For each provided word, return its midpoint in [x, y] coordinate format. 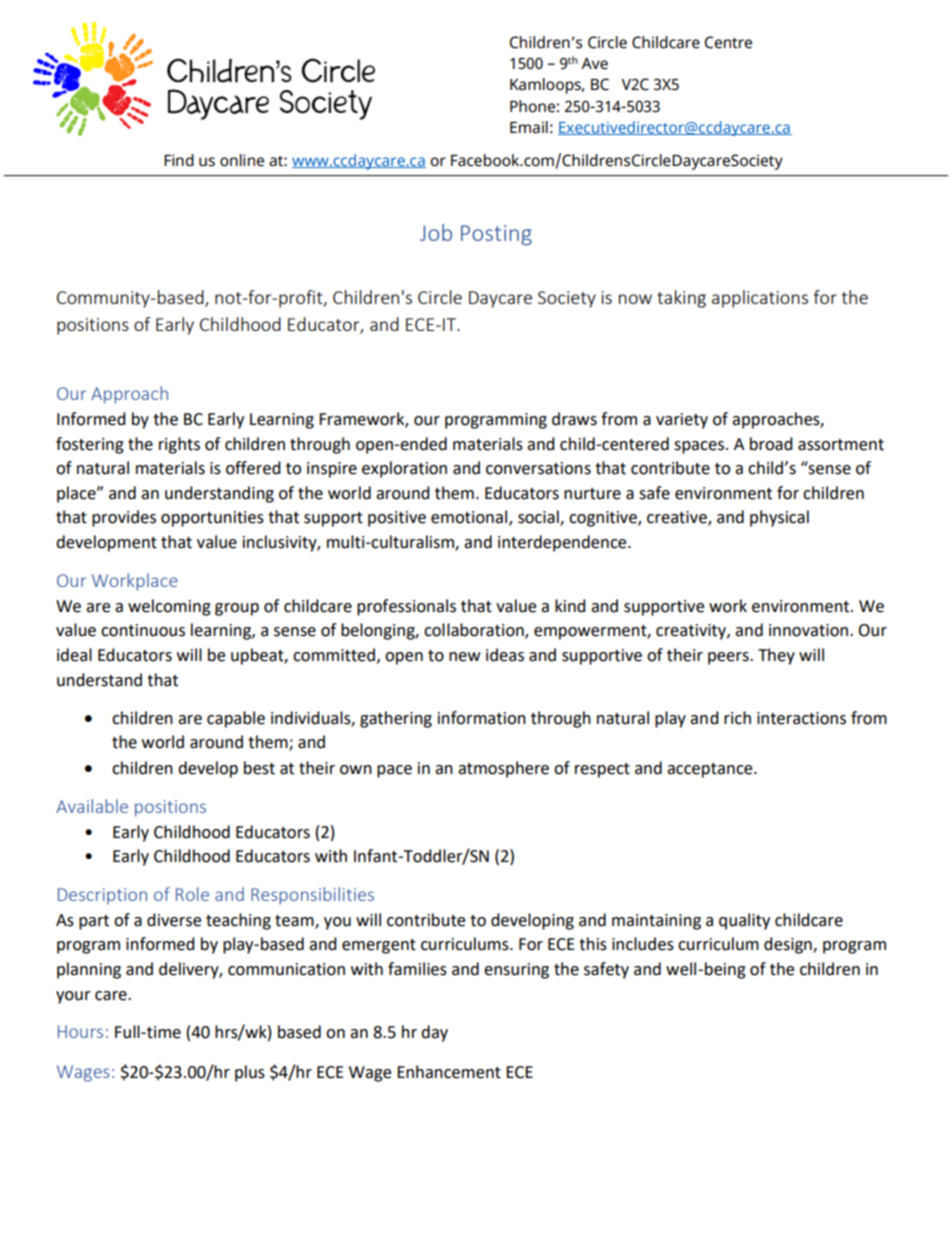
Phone [532, 106]
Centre [728, 42]
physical [779, 518]
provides [124, 518]
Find [179, 160]
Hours [80, 1031]
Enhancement [449, 1072]
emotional [470, 518]
